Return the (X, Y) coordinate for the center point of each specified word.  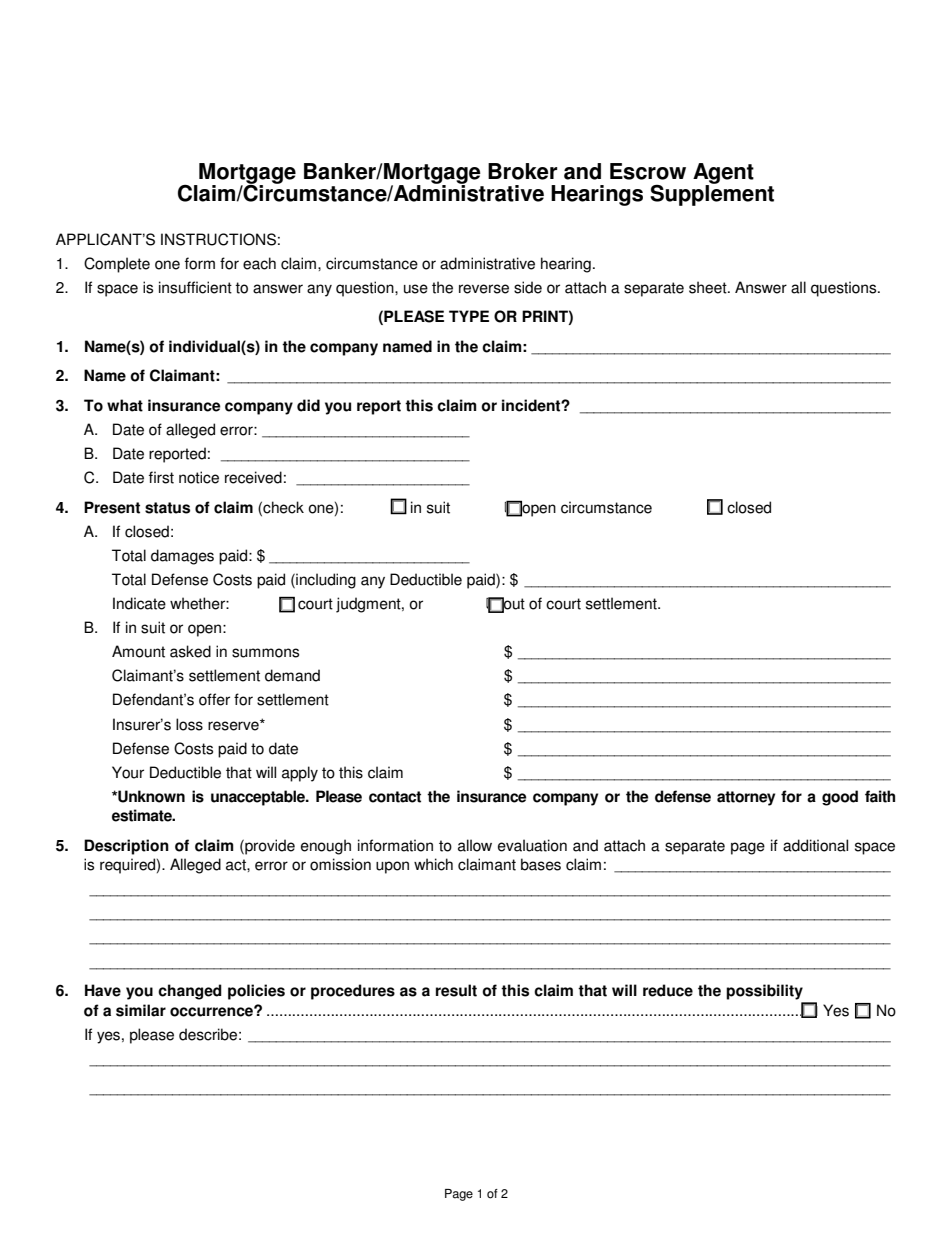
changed (190, 992)
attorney (746, 798)
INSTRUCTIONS (218, 239)
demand (292, 675)
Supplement (712, 194)
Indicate (139, 603)
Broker (522, 171)
